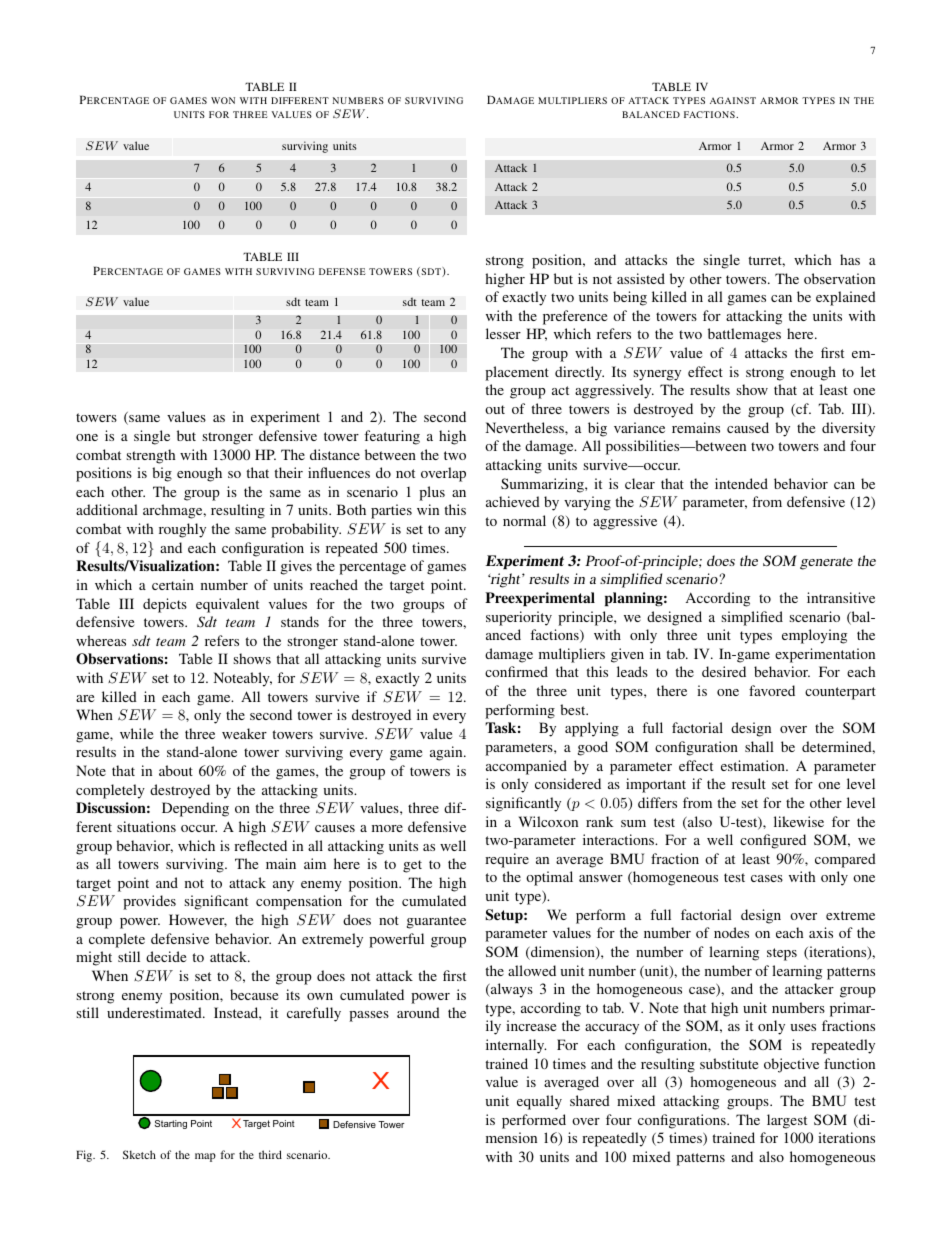 The width and height of the document is (952, 1233). I want to click on equally, so click(539, 1102).
